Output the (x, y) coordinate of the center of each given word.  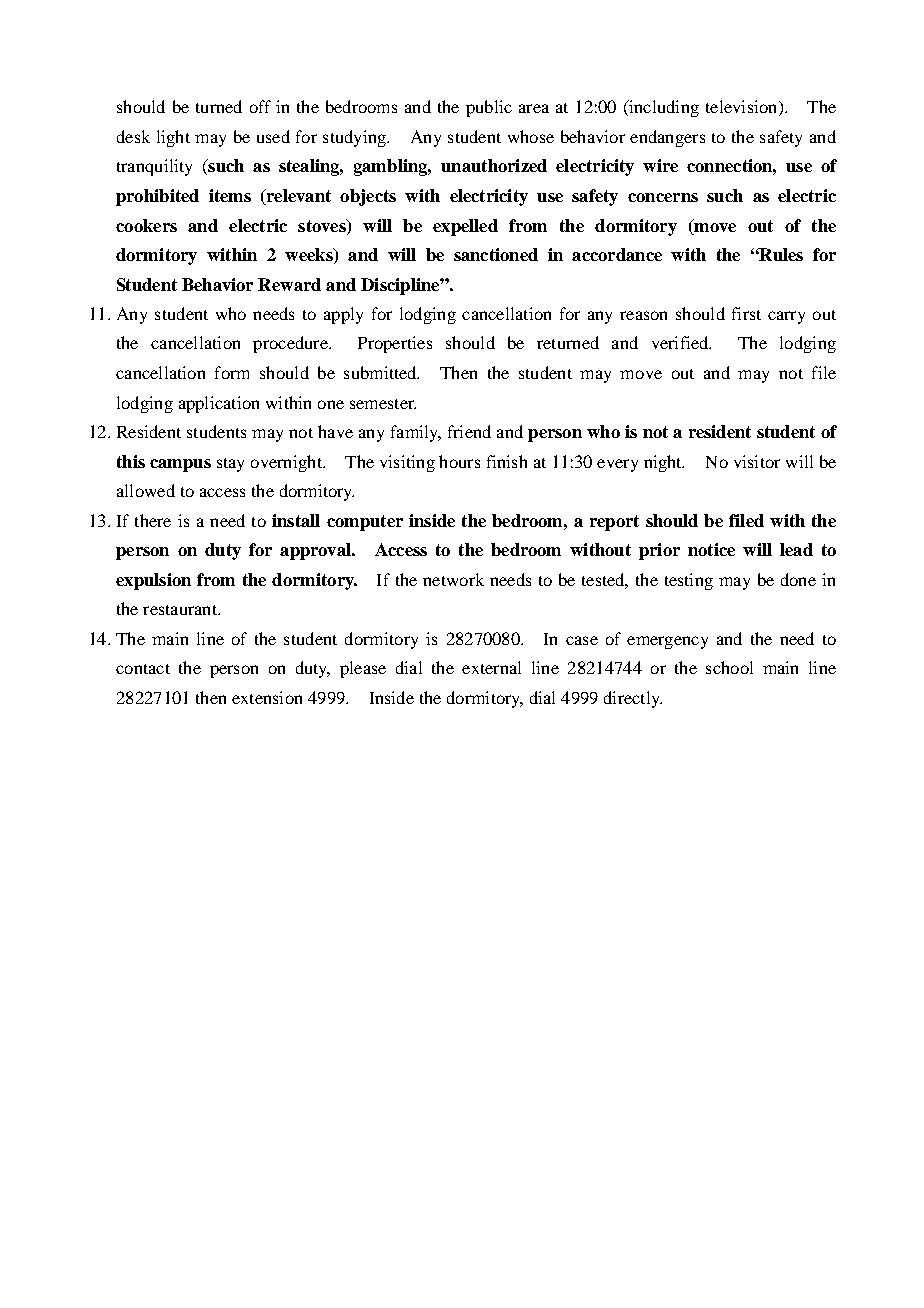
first (746, 313)
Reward (289, 284)
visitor (757, 461)
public (489, 108)
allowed (146, 490)
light (173, 138)
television (743, 108)
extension (267, 697)
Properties (395, 344)
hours (459, 461)
